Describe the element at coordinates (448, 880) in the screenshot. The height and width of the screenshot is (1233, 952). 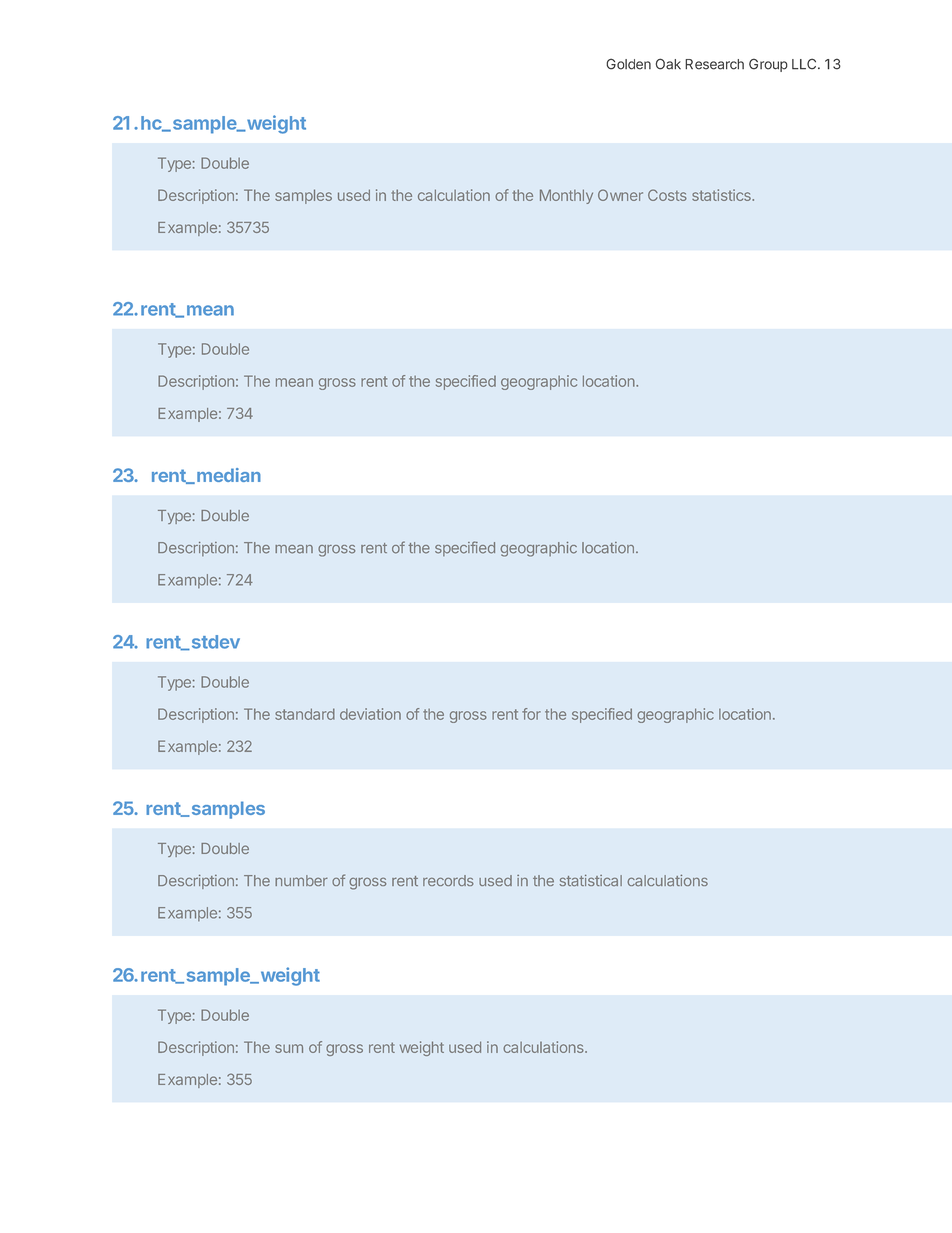
I see `records` at that location.
